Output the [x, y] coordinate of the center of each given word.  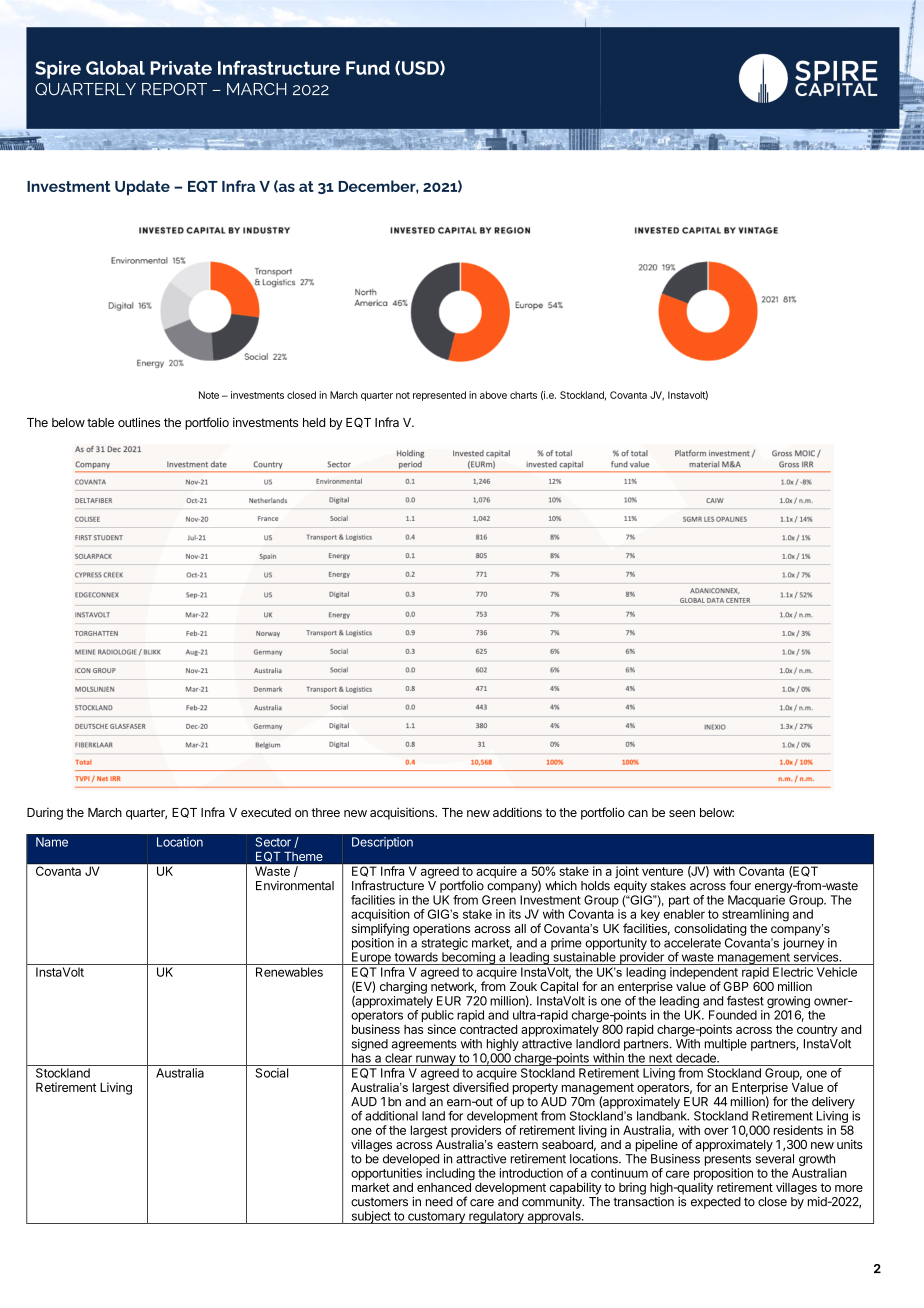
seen [682, 813]
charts [523, 395]
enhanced [444, 1186]
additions [517, 812]
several [774, 1159]
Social [271, 1073]
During [45, 813]
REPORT [174, 89]
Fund [368, 68]
